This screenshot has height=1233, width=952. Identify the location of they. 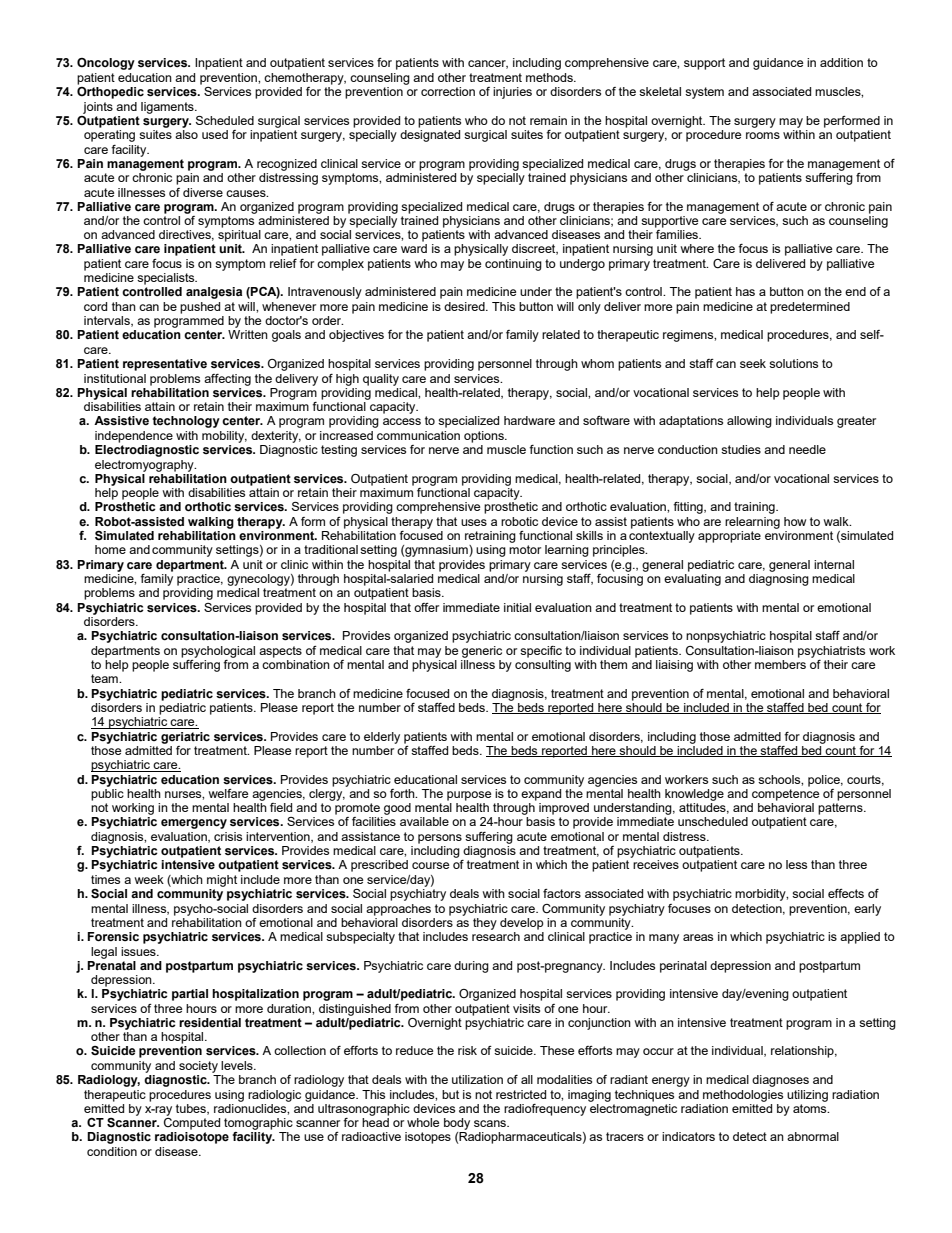
(485, 924).
